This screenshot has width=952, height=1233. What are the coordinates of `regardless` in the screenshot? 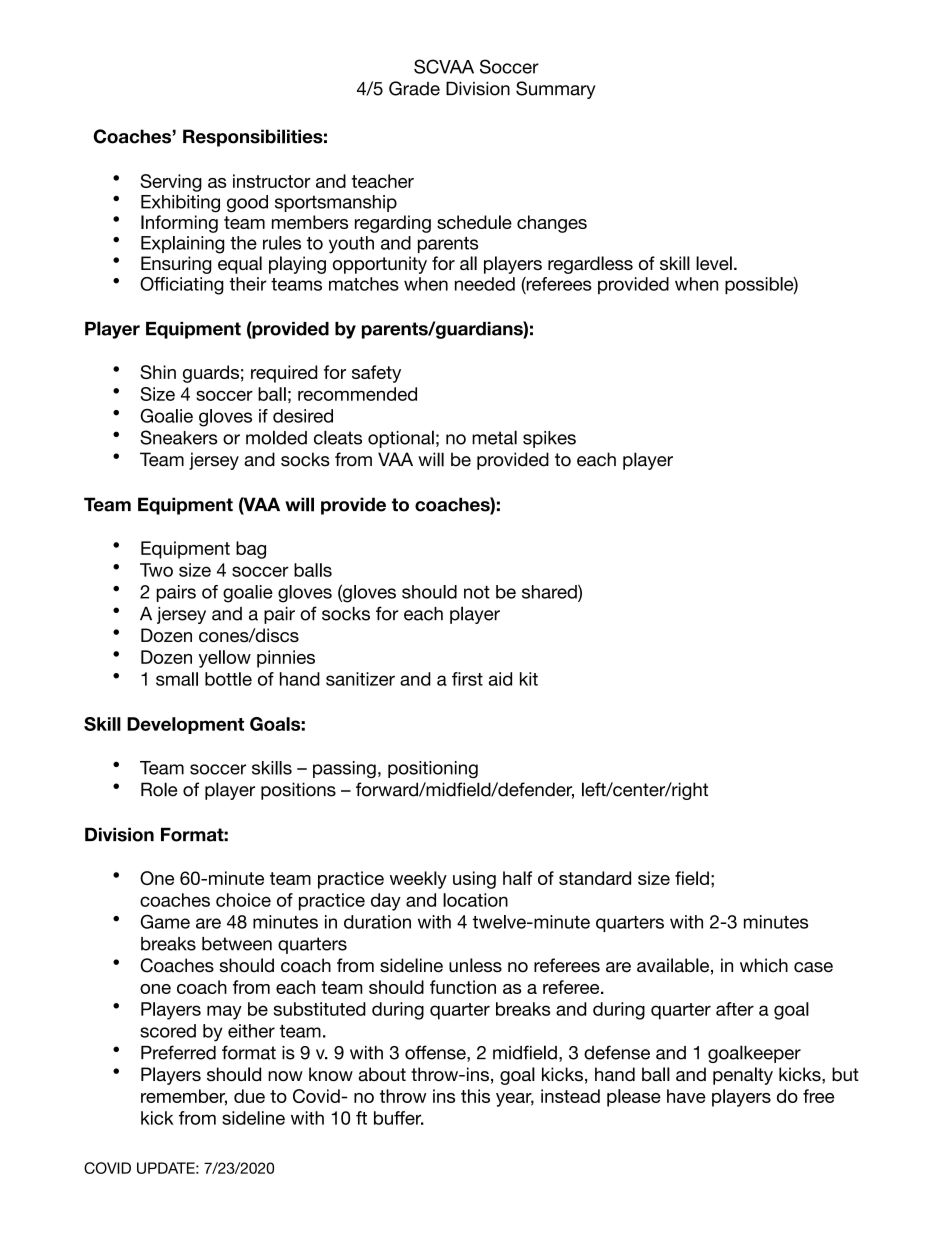 It's located at (590, 265).
